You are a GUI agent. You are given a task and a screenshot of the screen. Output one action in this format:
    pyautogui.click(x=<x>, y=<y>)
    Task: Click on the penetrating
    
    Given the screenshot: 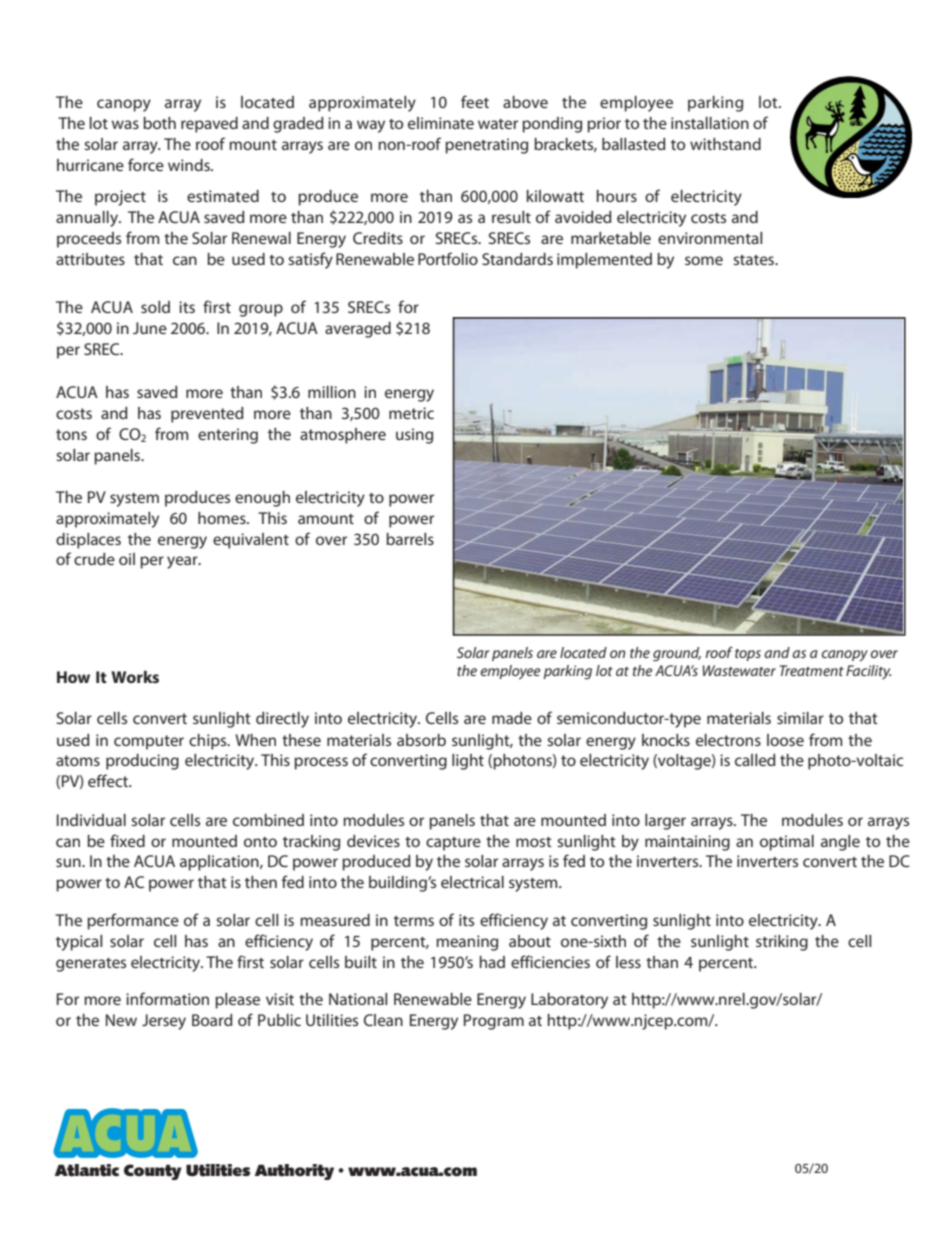 What is the action you would take?
    pyautogui.click(x=486, y=146)
